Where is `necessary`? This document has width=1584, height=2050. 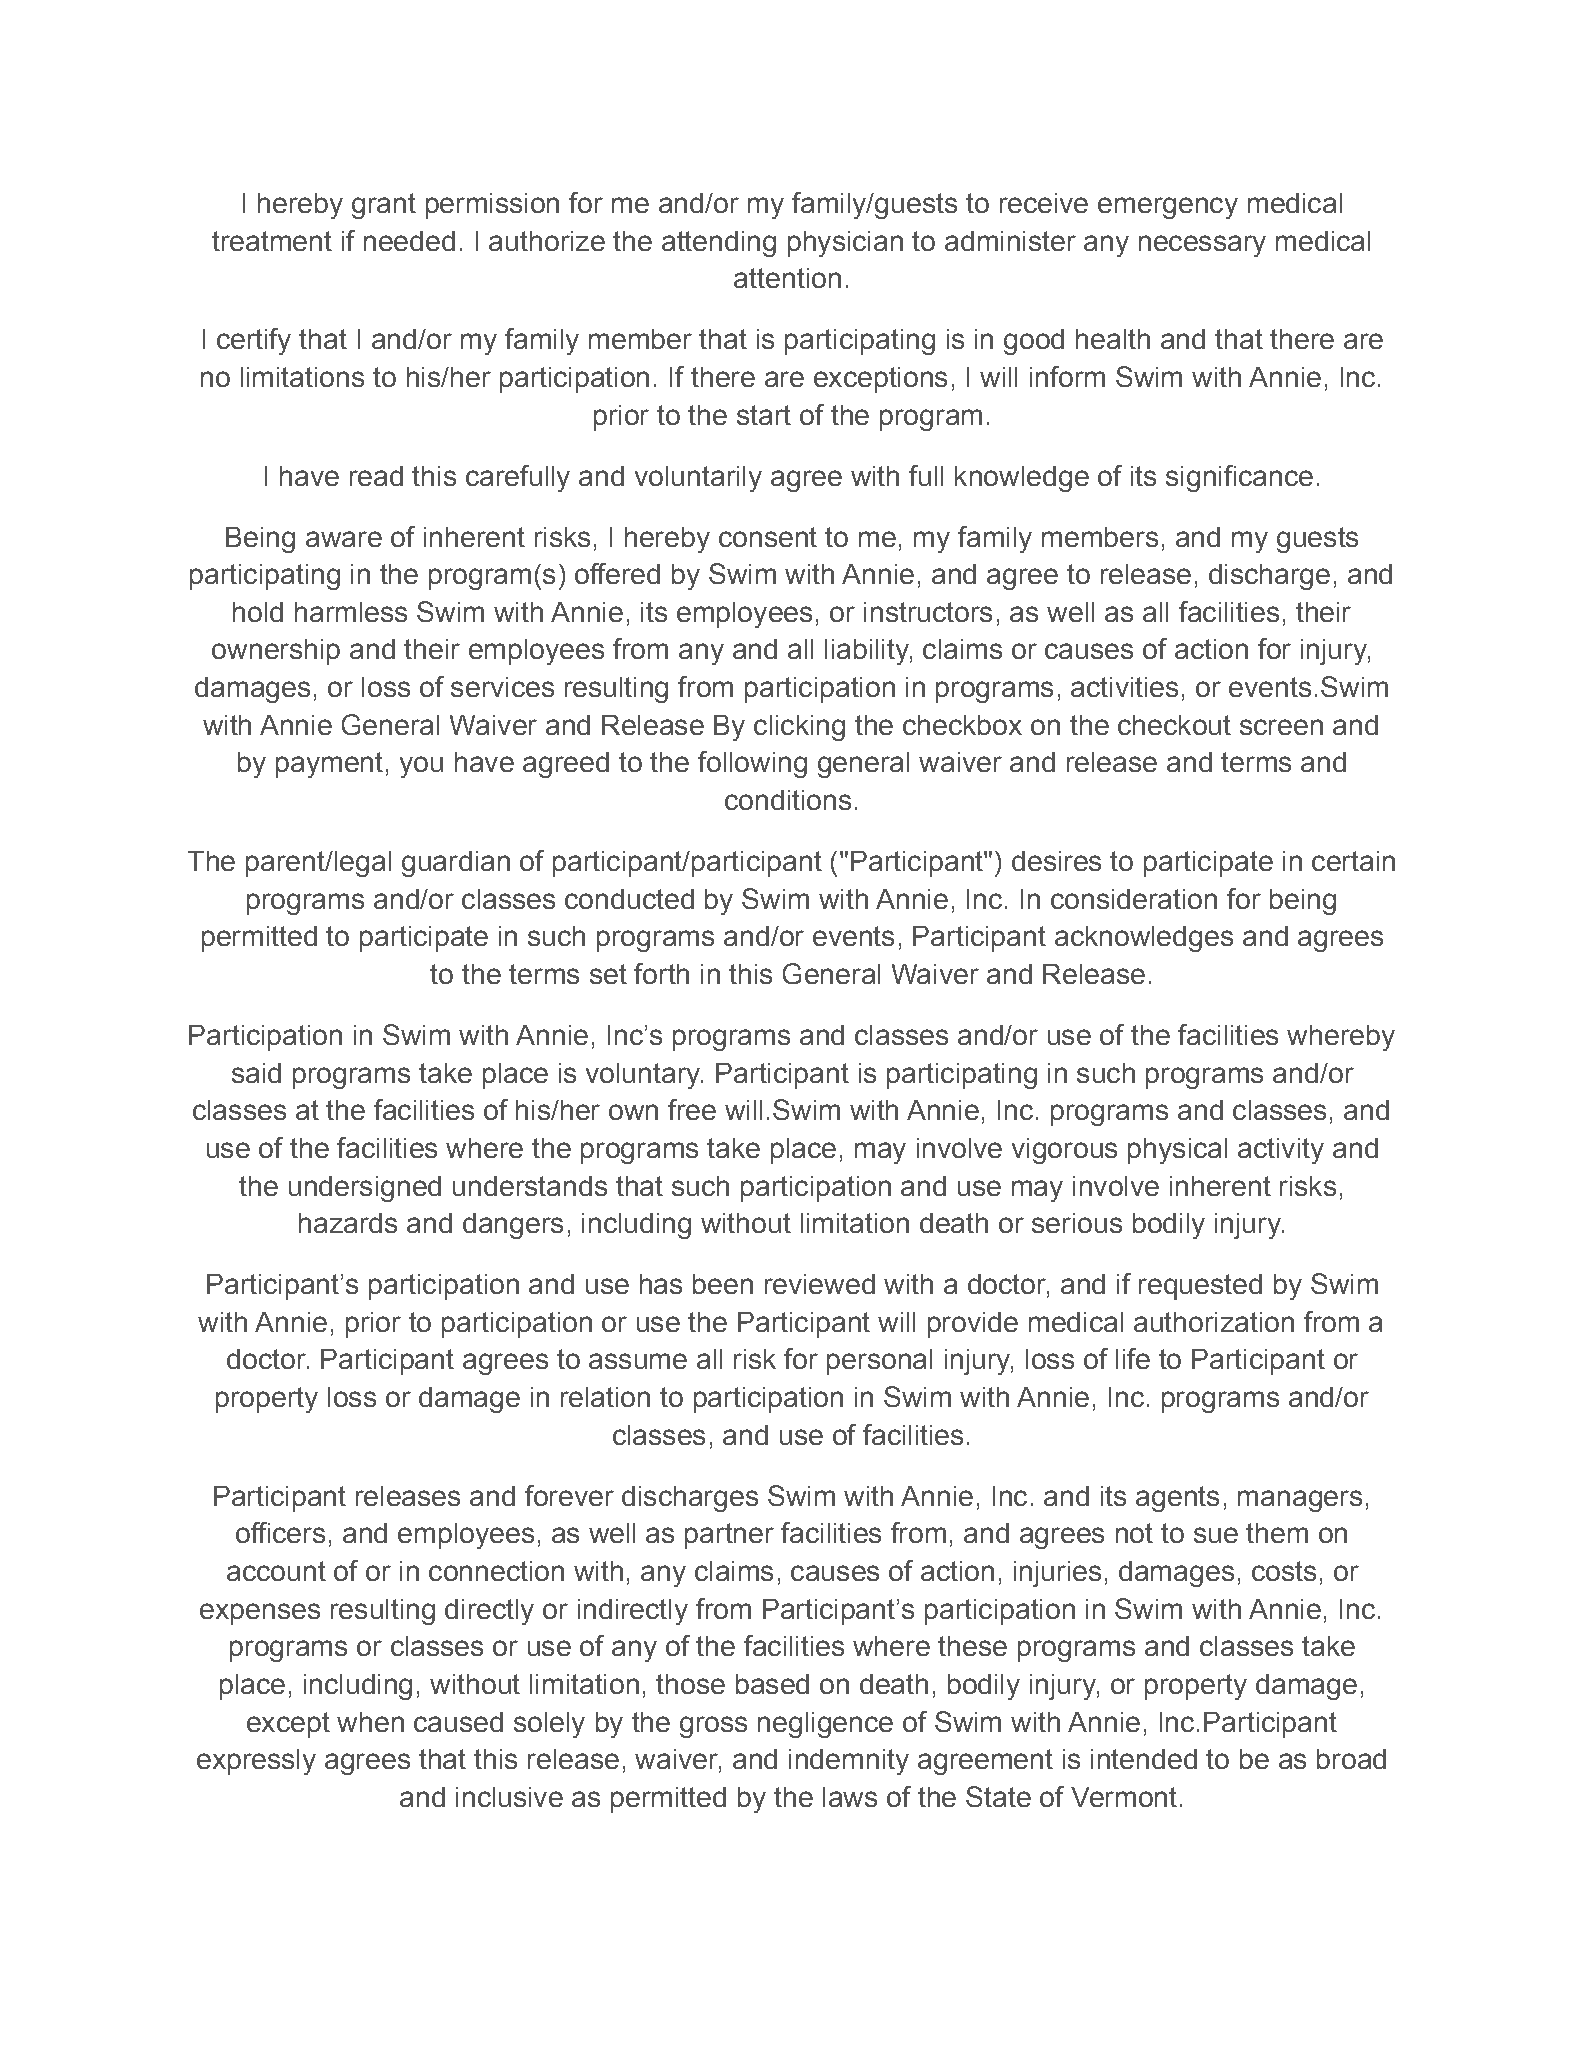 necessary is located at coordinates (1202, 246).
